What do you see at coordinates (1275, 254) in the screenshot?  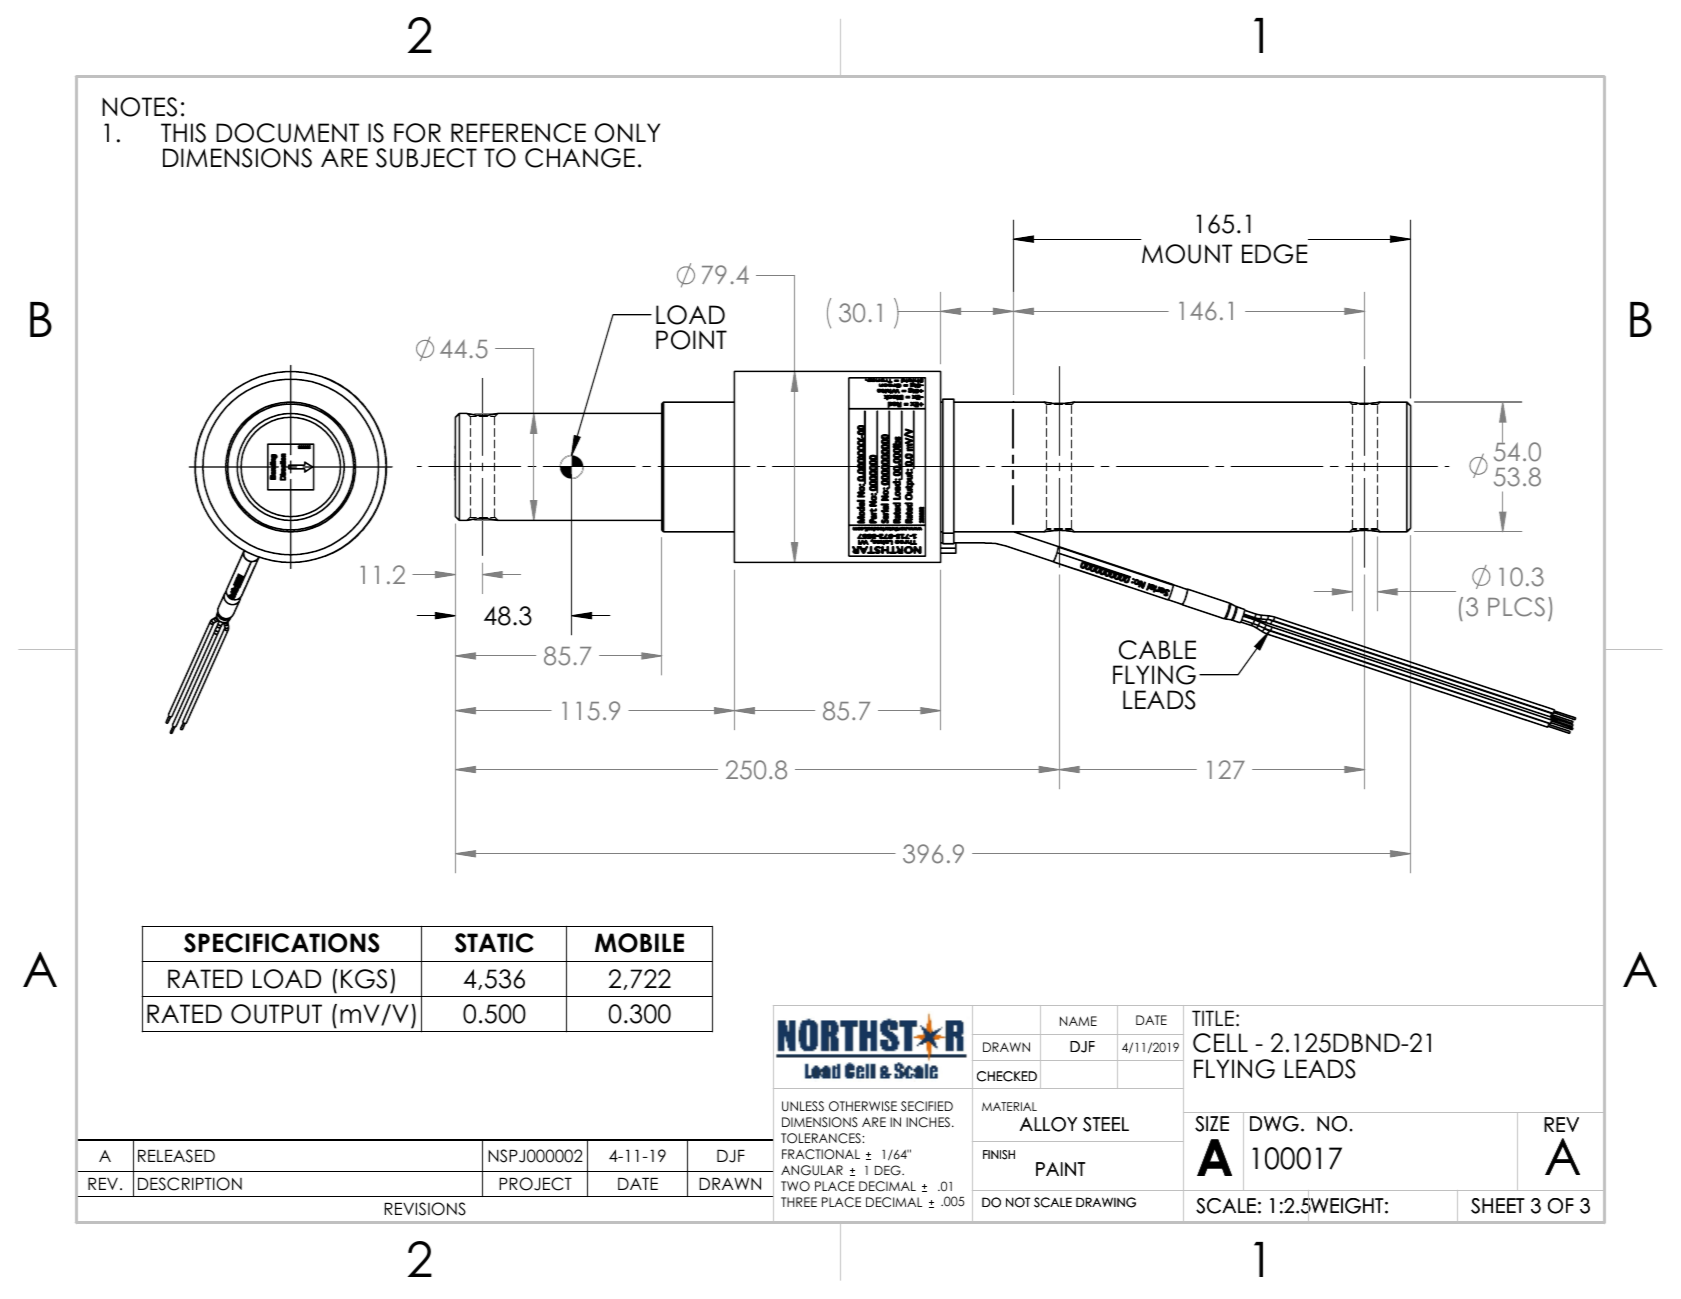 I see `EDGE` at bounding box center [1275, 254].
